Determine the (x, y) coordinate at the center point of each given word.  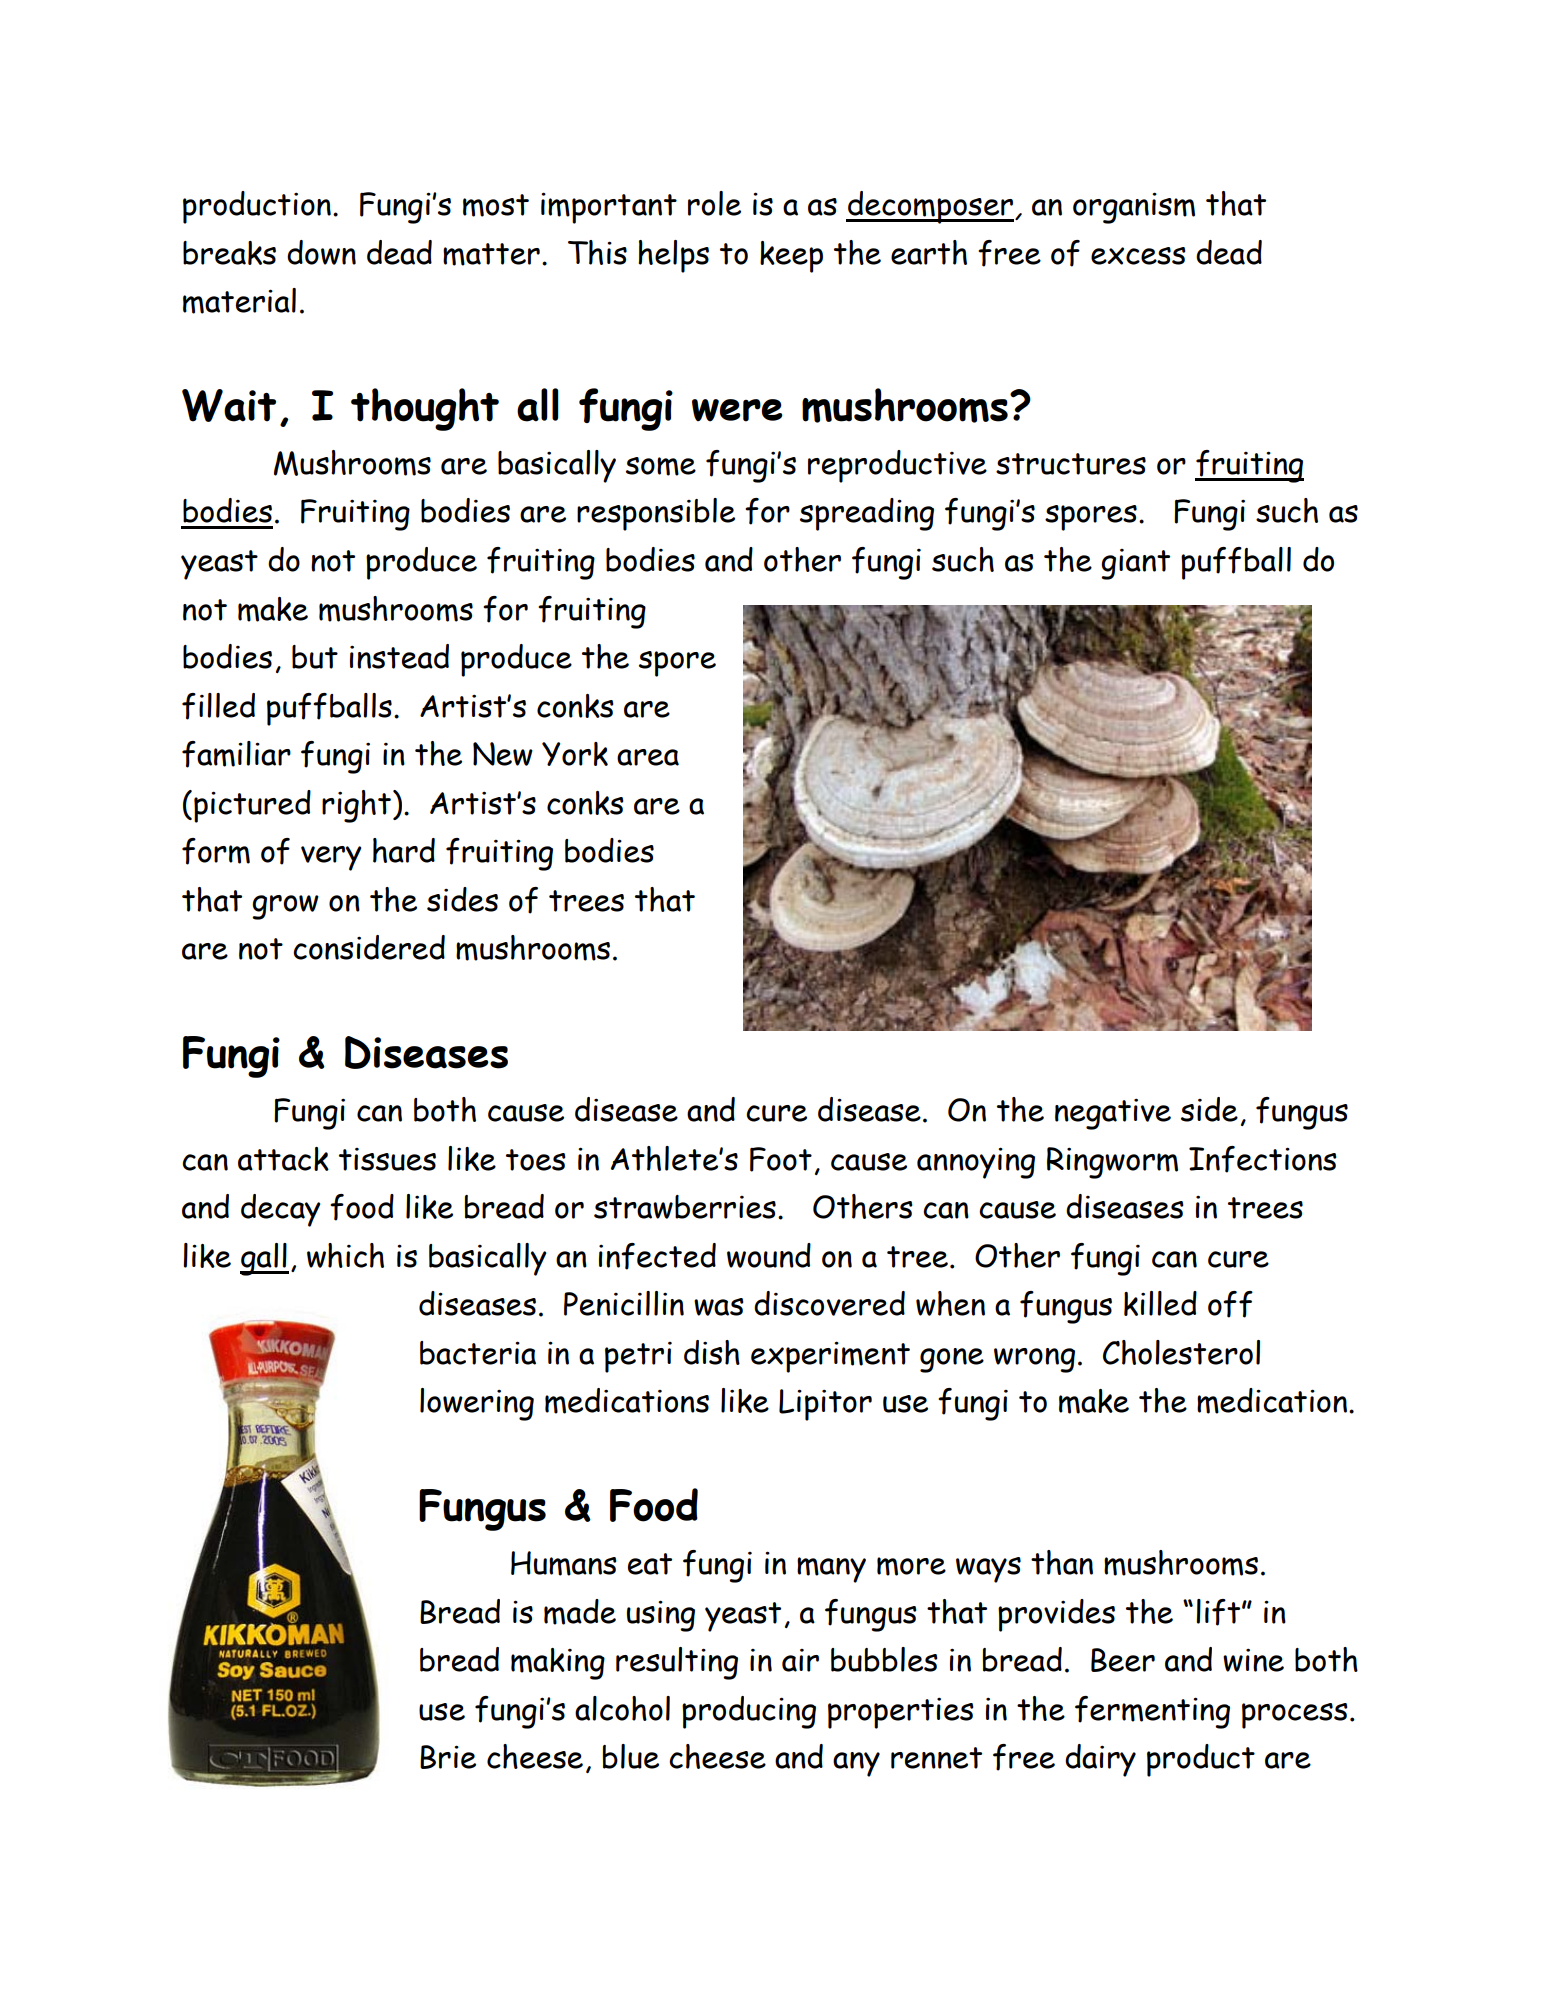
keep (791, 257)
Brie (448, 1757)
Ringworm (1112, 1163)
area (648, 757)
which (345, 1255)
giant (1135, 564)
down (321, 252)
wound (769, 1255)
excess (1138, 256)
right (356, 806)
